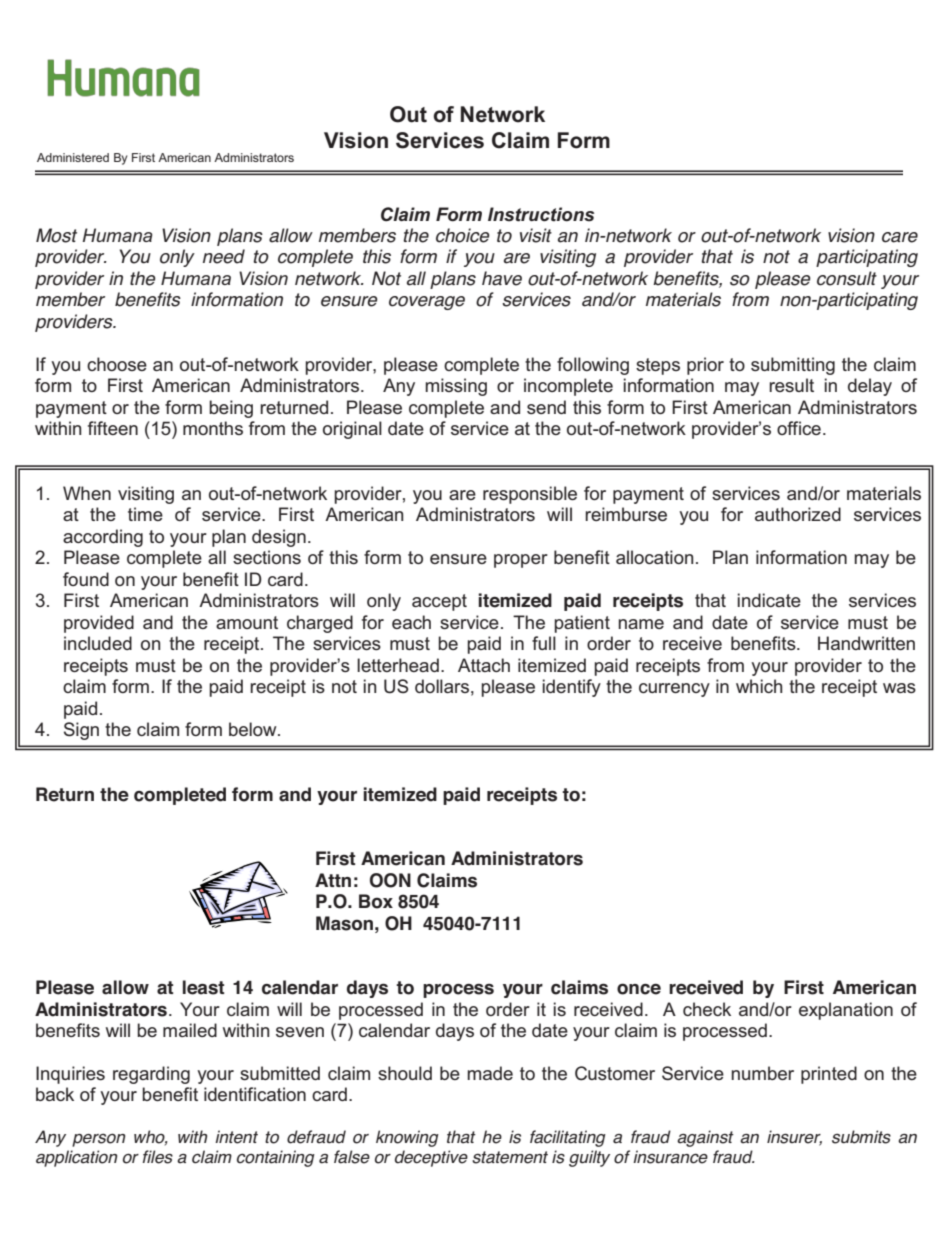 This screenshot has width=952, height=1233. What do you see at coordinates (158, 1157) in the screenshot?
I see `files` at bounding box center [158, 1157].
